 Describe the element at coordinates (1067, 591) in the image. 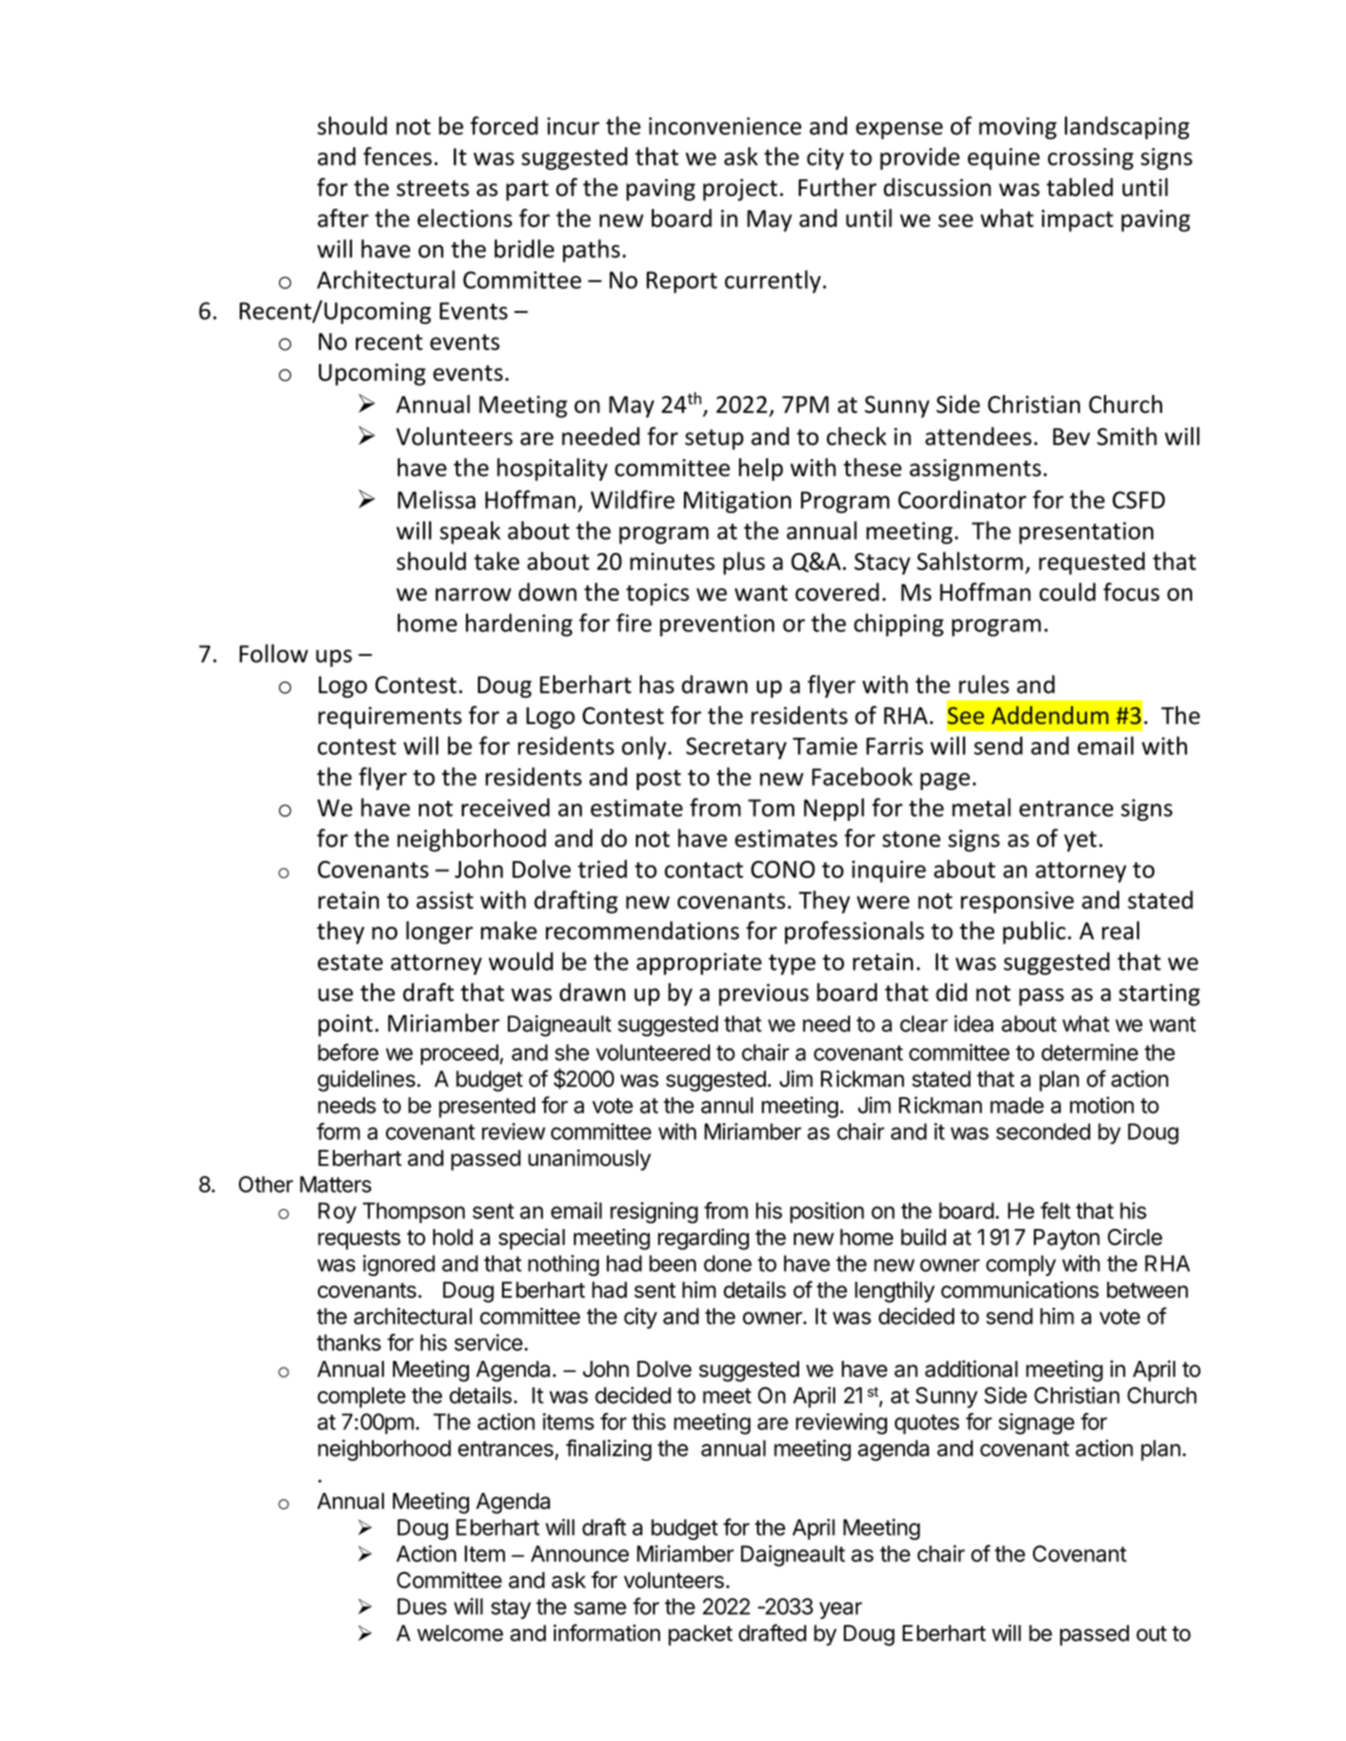

I see `could` at that location.
